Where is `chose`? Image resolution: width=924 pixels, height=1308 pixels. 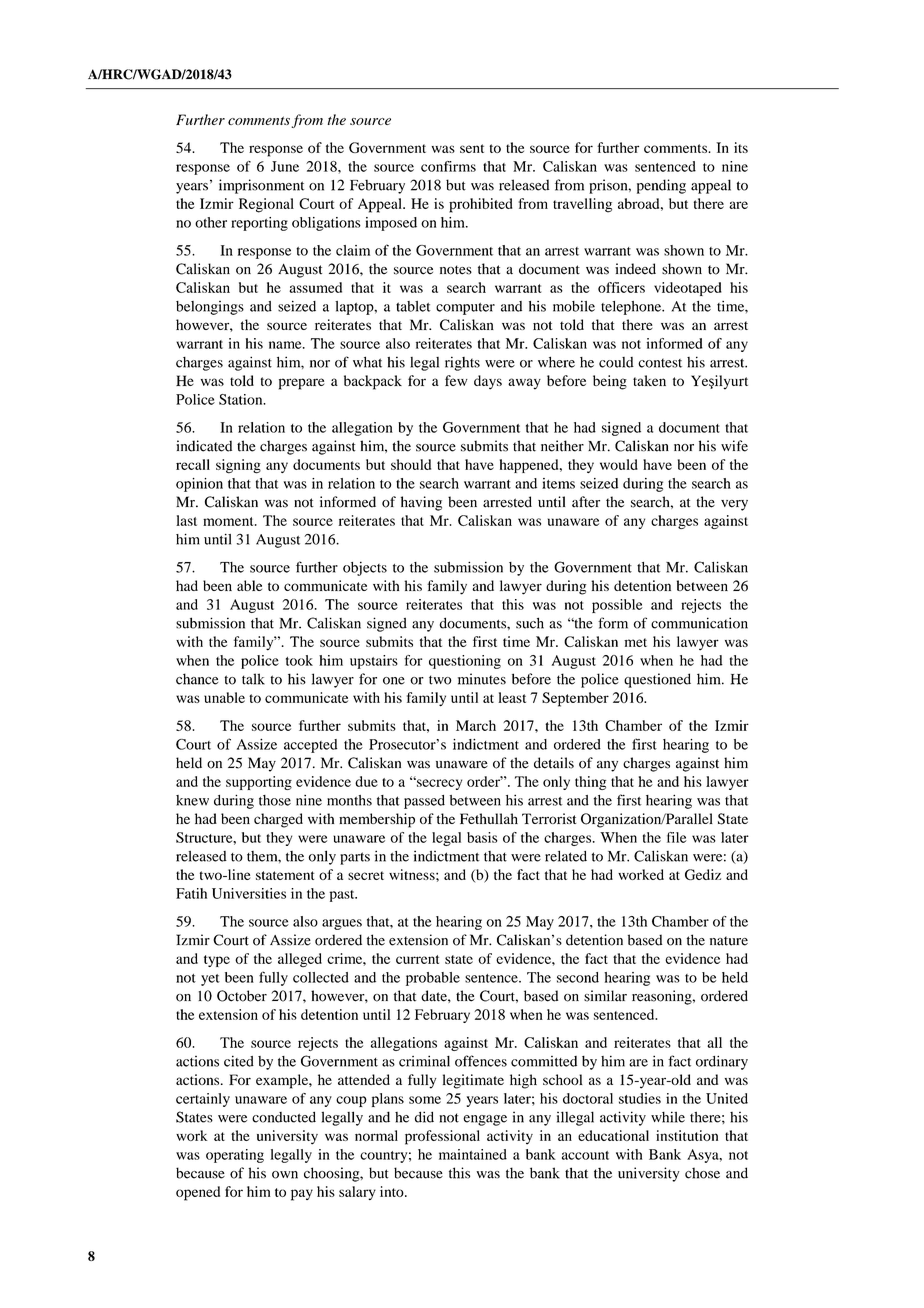
chose is located at coordinates (702, 1173).
